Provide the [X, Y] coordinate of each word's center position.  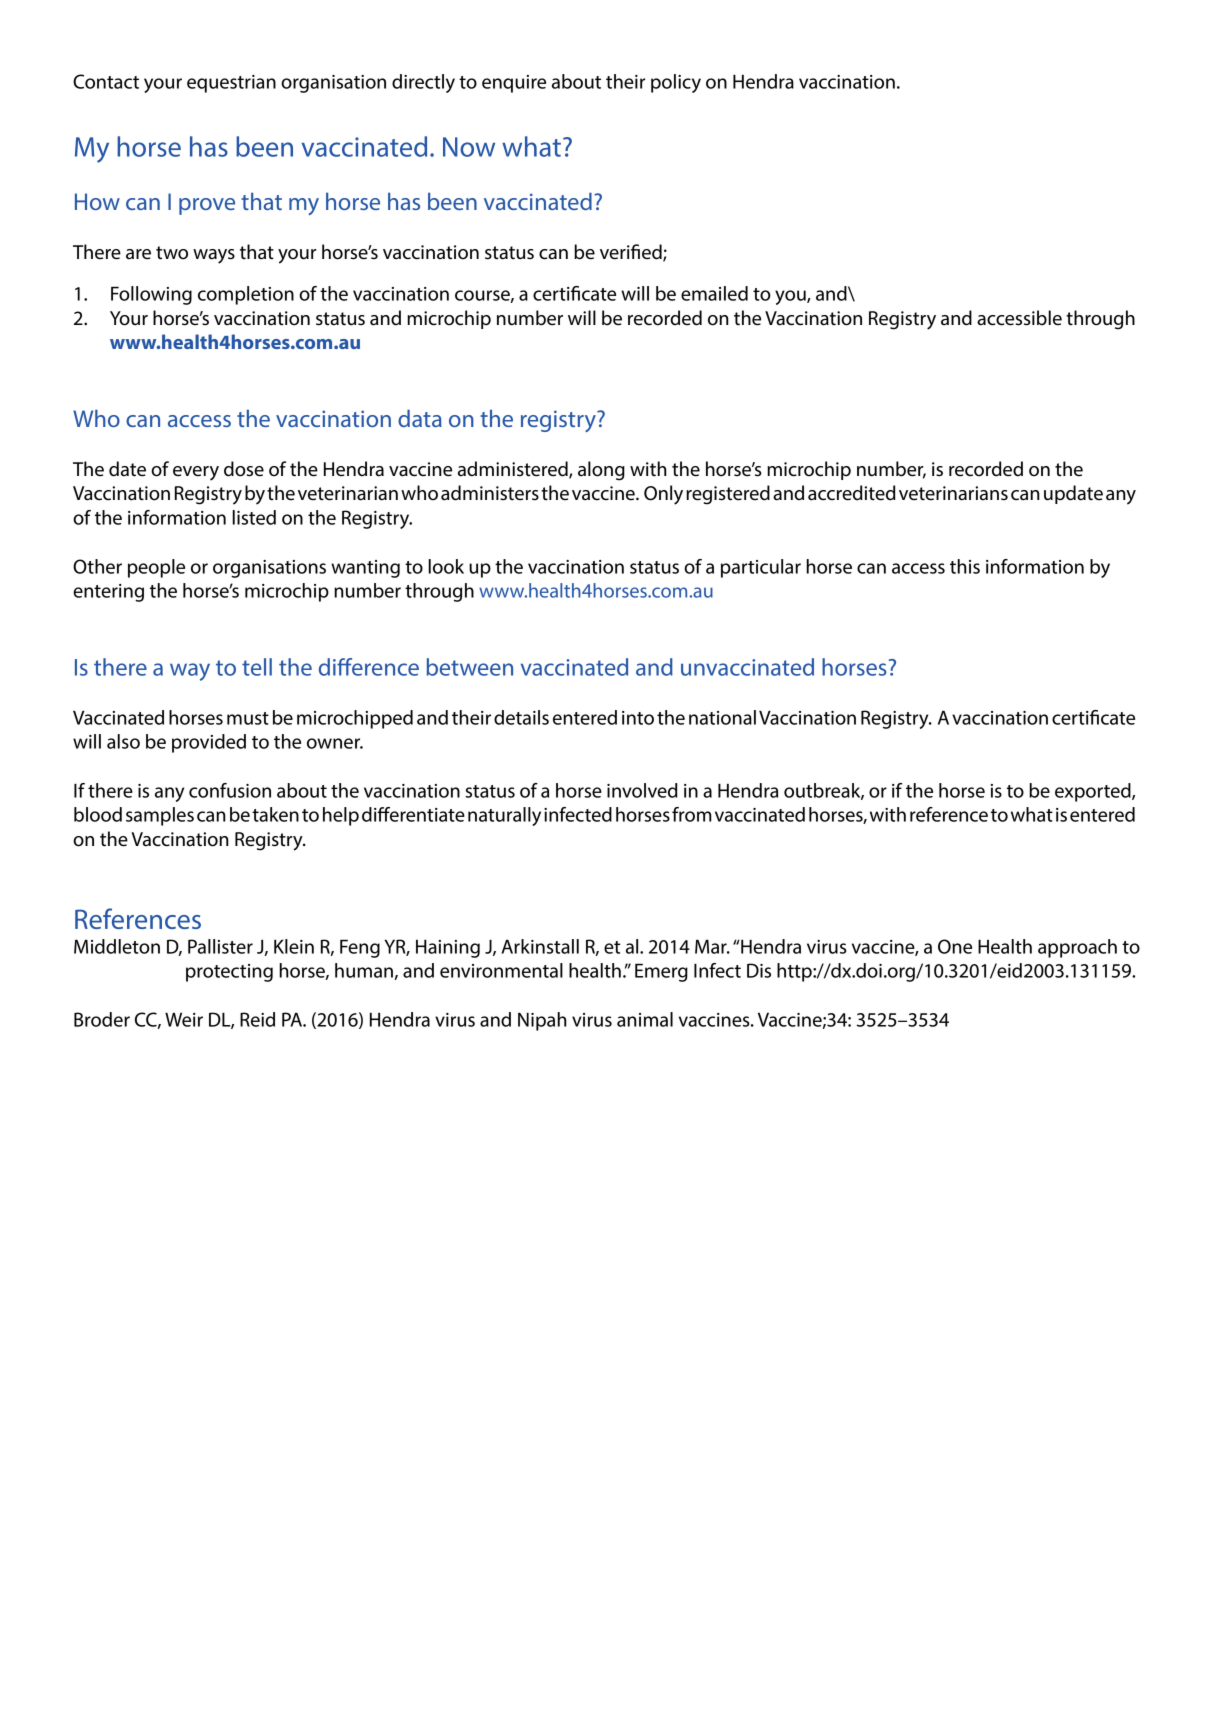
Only [663, 495]
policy [676, 83]
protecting [229, 973]
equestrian [231, 84]
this [965, 566]
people [156, 568]
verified [632, 252]
